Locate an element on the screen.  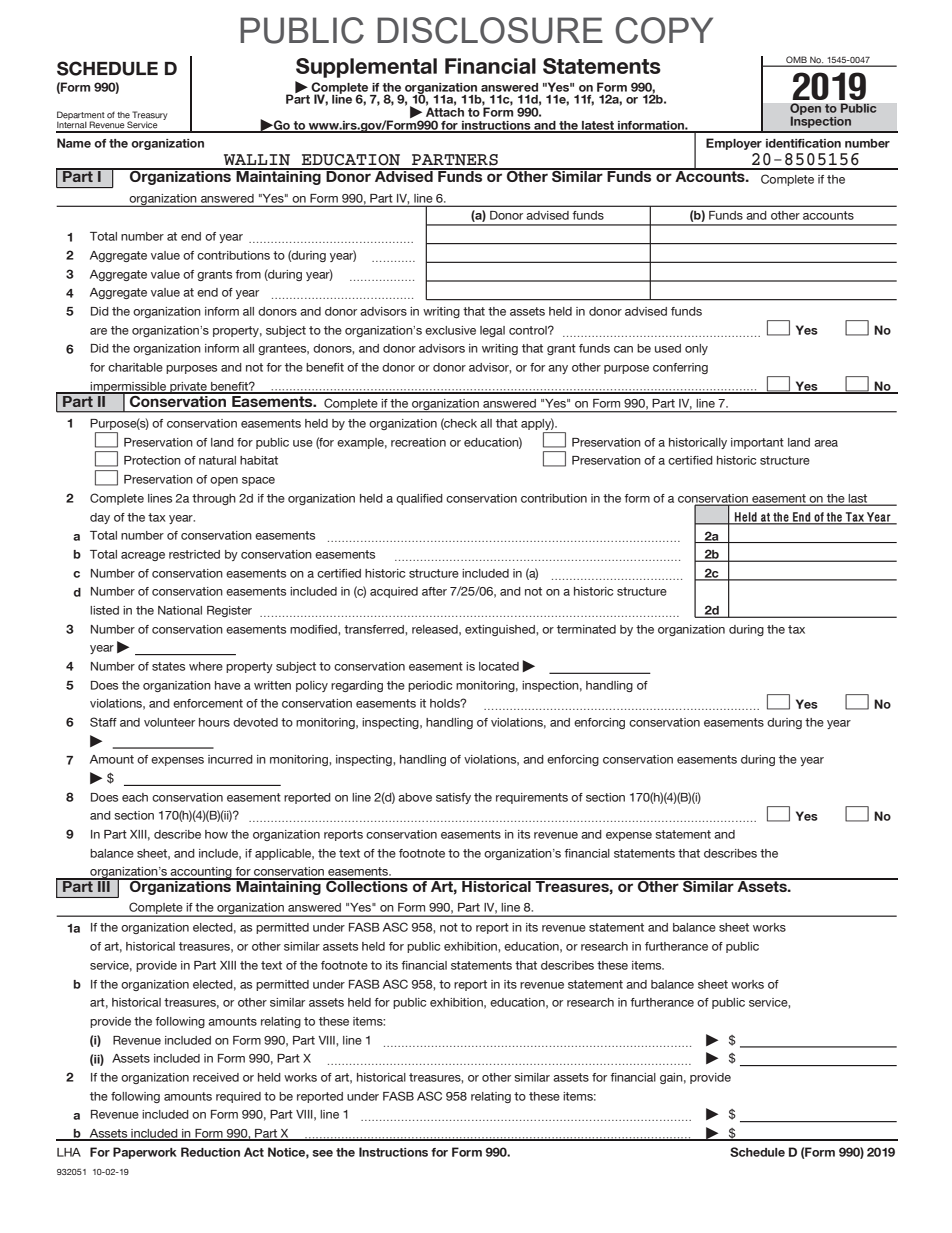
each is located at coordinates (135, 797).
